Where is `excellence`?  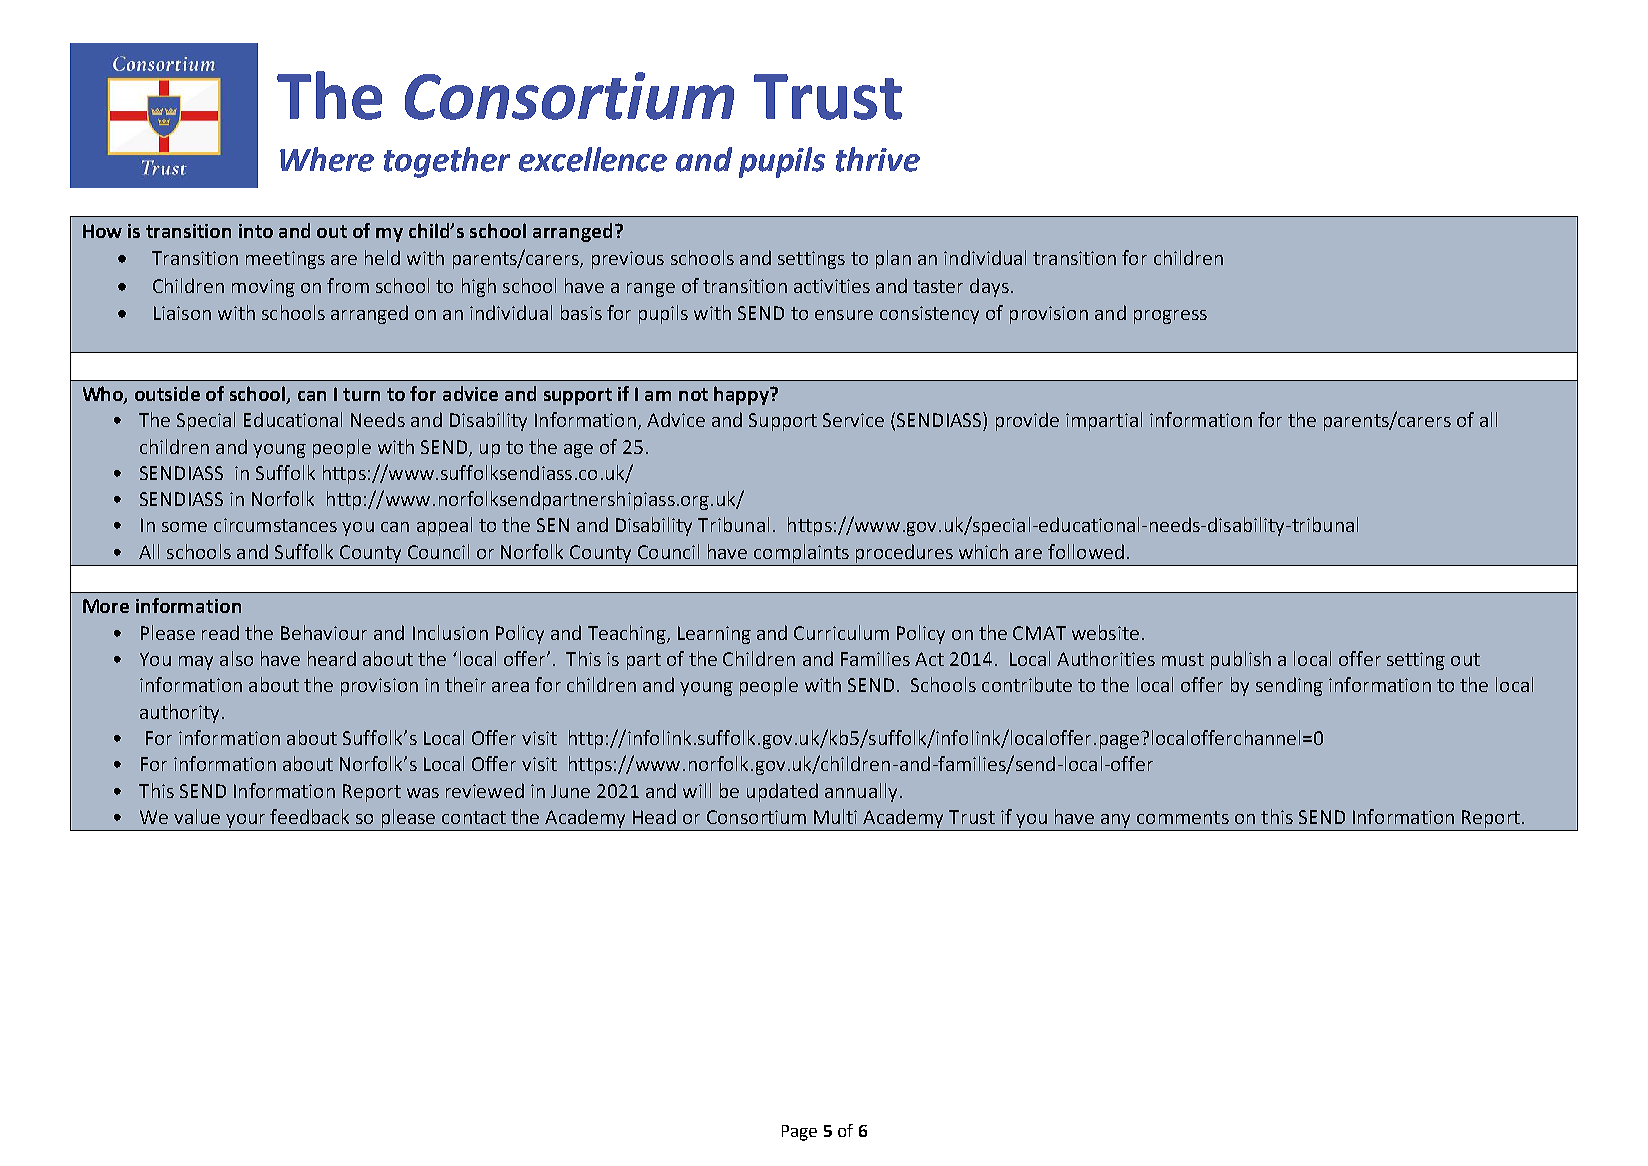 excellence is located at coordinates (593, 159).
